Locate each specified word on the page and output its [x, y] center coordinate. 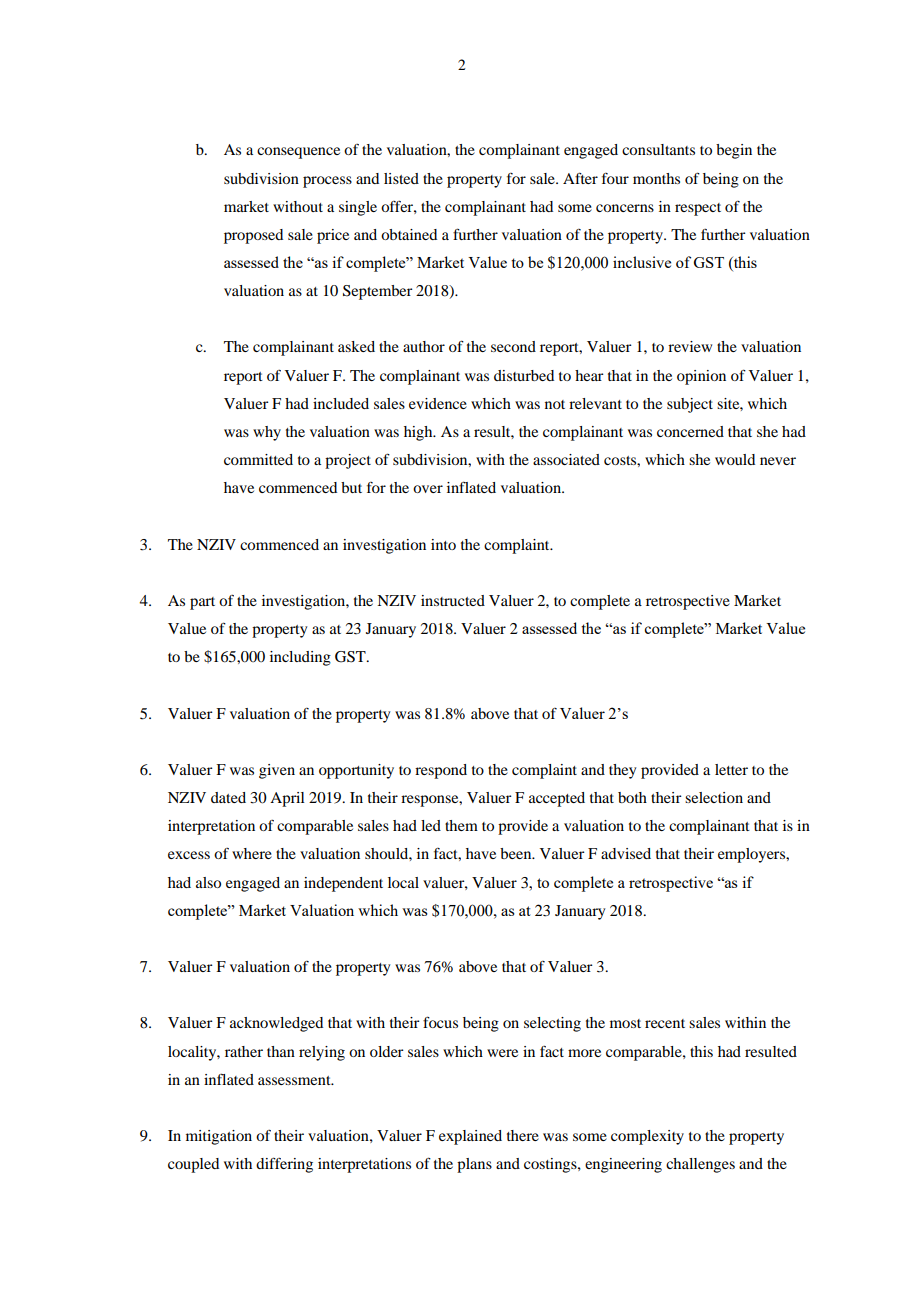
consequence [298, 153]
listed [401, 178]
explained [470, 1137]
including [300, 658]
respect [698, 209]
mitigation [219, 1137]
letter [731, 769]
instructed [453, 600]
